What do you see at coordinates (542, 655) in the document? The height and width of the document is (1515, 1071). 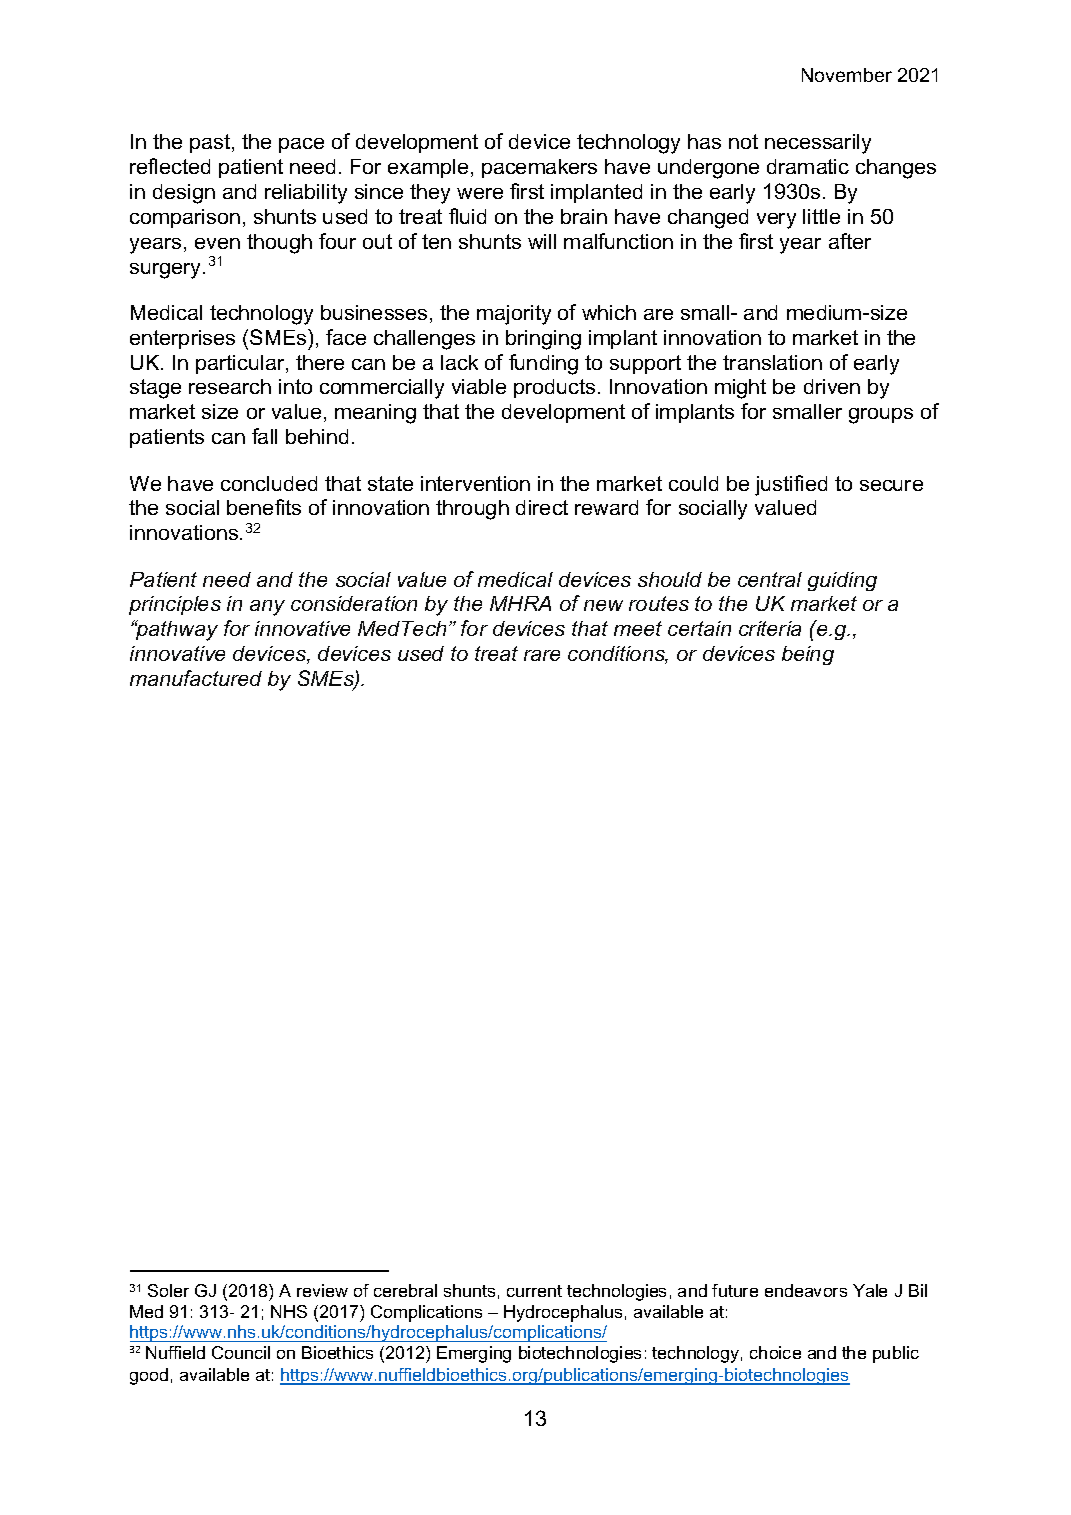 I see `rare` at bounding box center [542, 655].
